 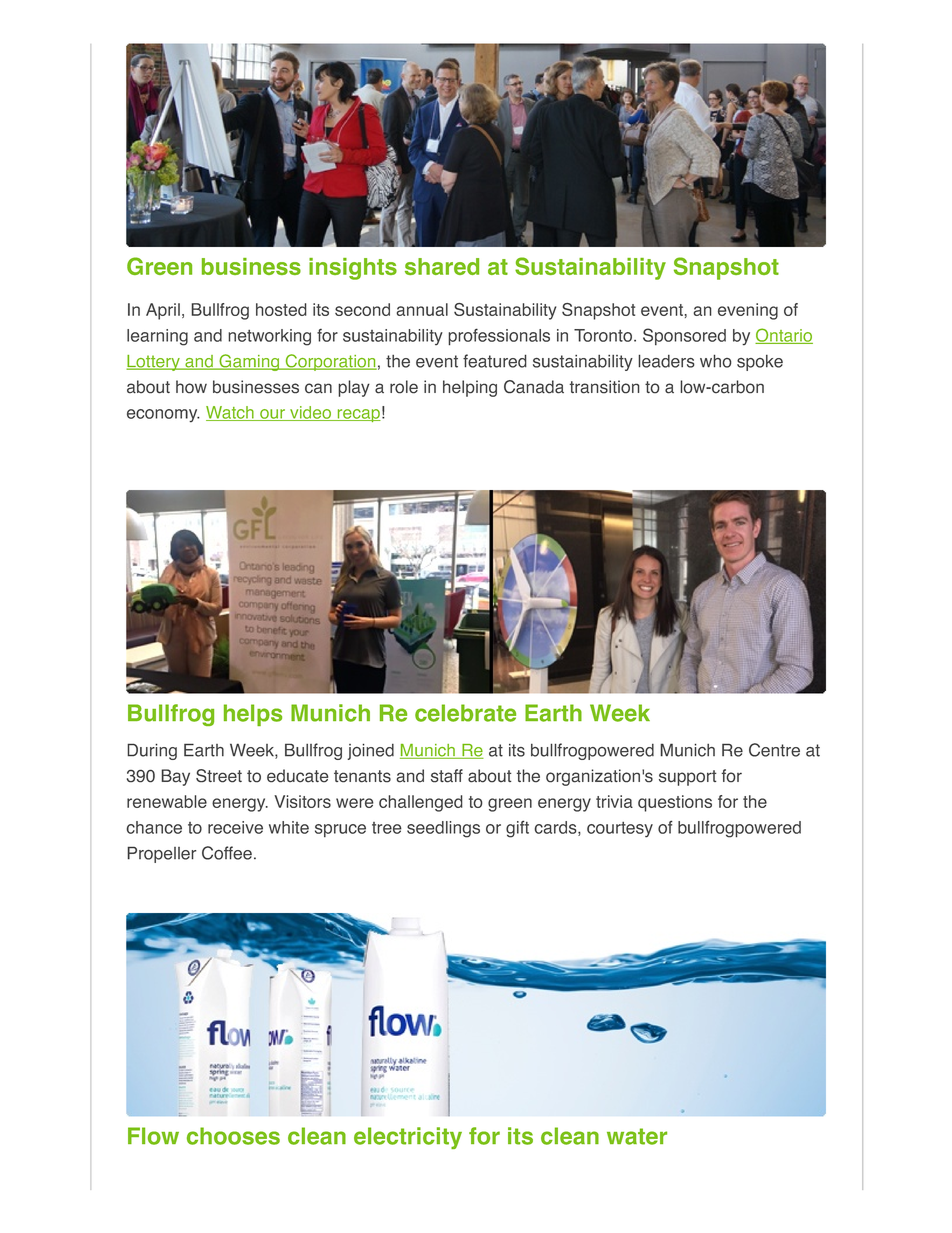 What do you see at coordinates (408, 1138) in the image?
I see `electricity` at bounding box center [408, 1138].
